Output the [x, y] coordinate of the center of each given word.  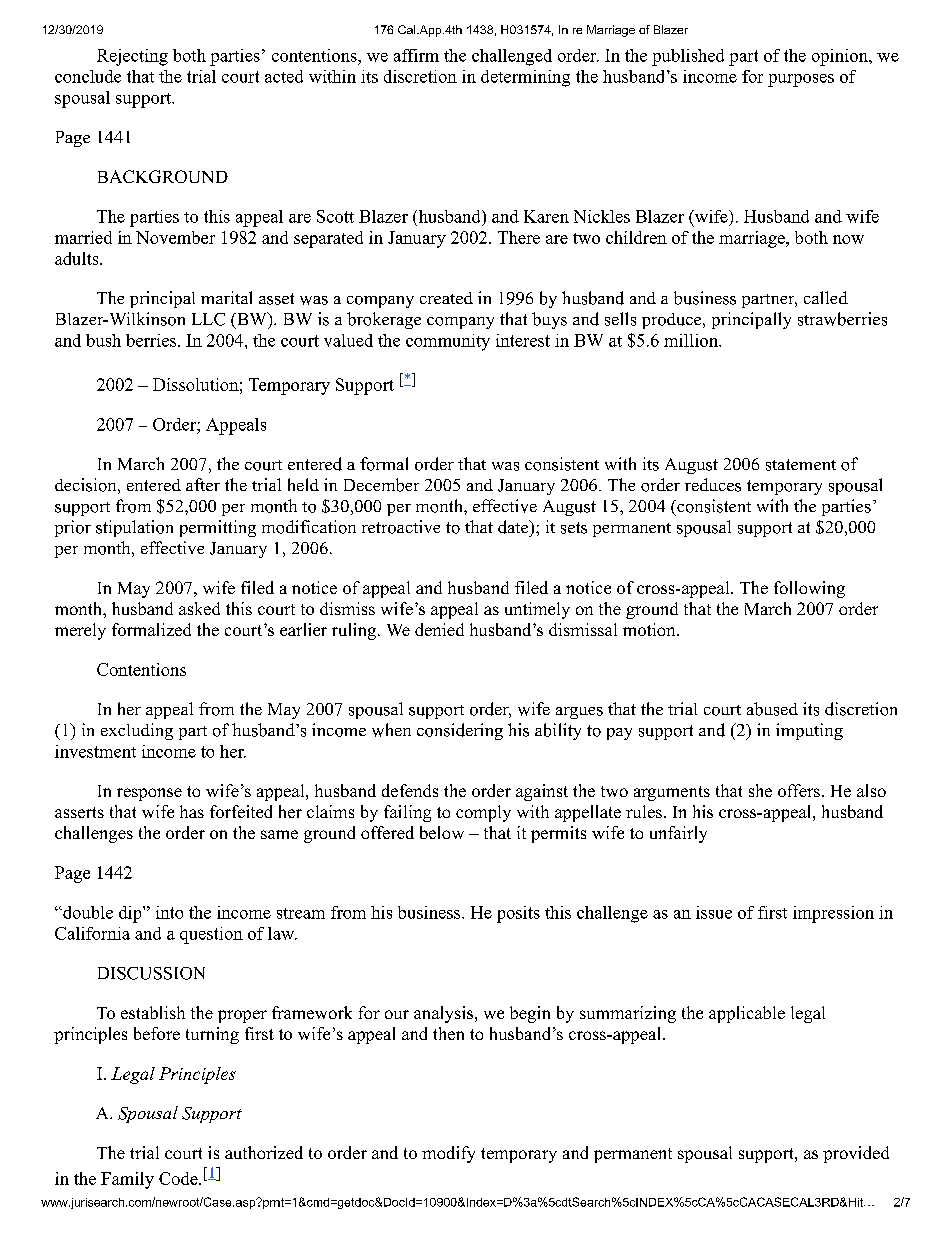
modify [448, 1154]
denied [439, 629]
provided [856, 1154]
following [809, 589]
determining [525, 78]
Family [127, 1180]
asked [199, 608]
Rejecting [132, 57]
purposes [801, 80]
